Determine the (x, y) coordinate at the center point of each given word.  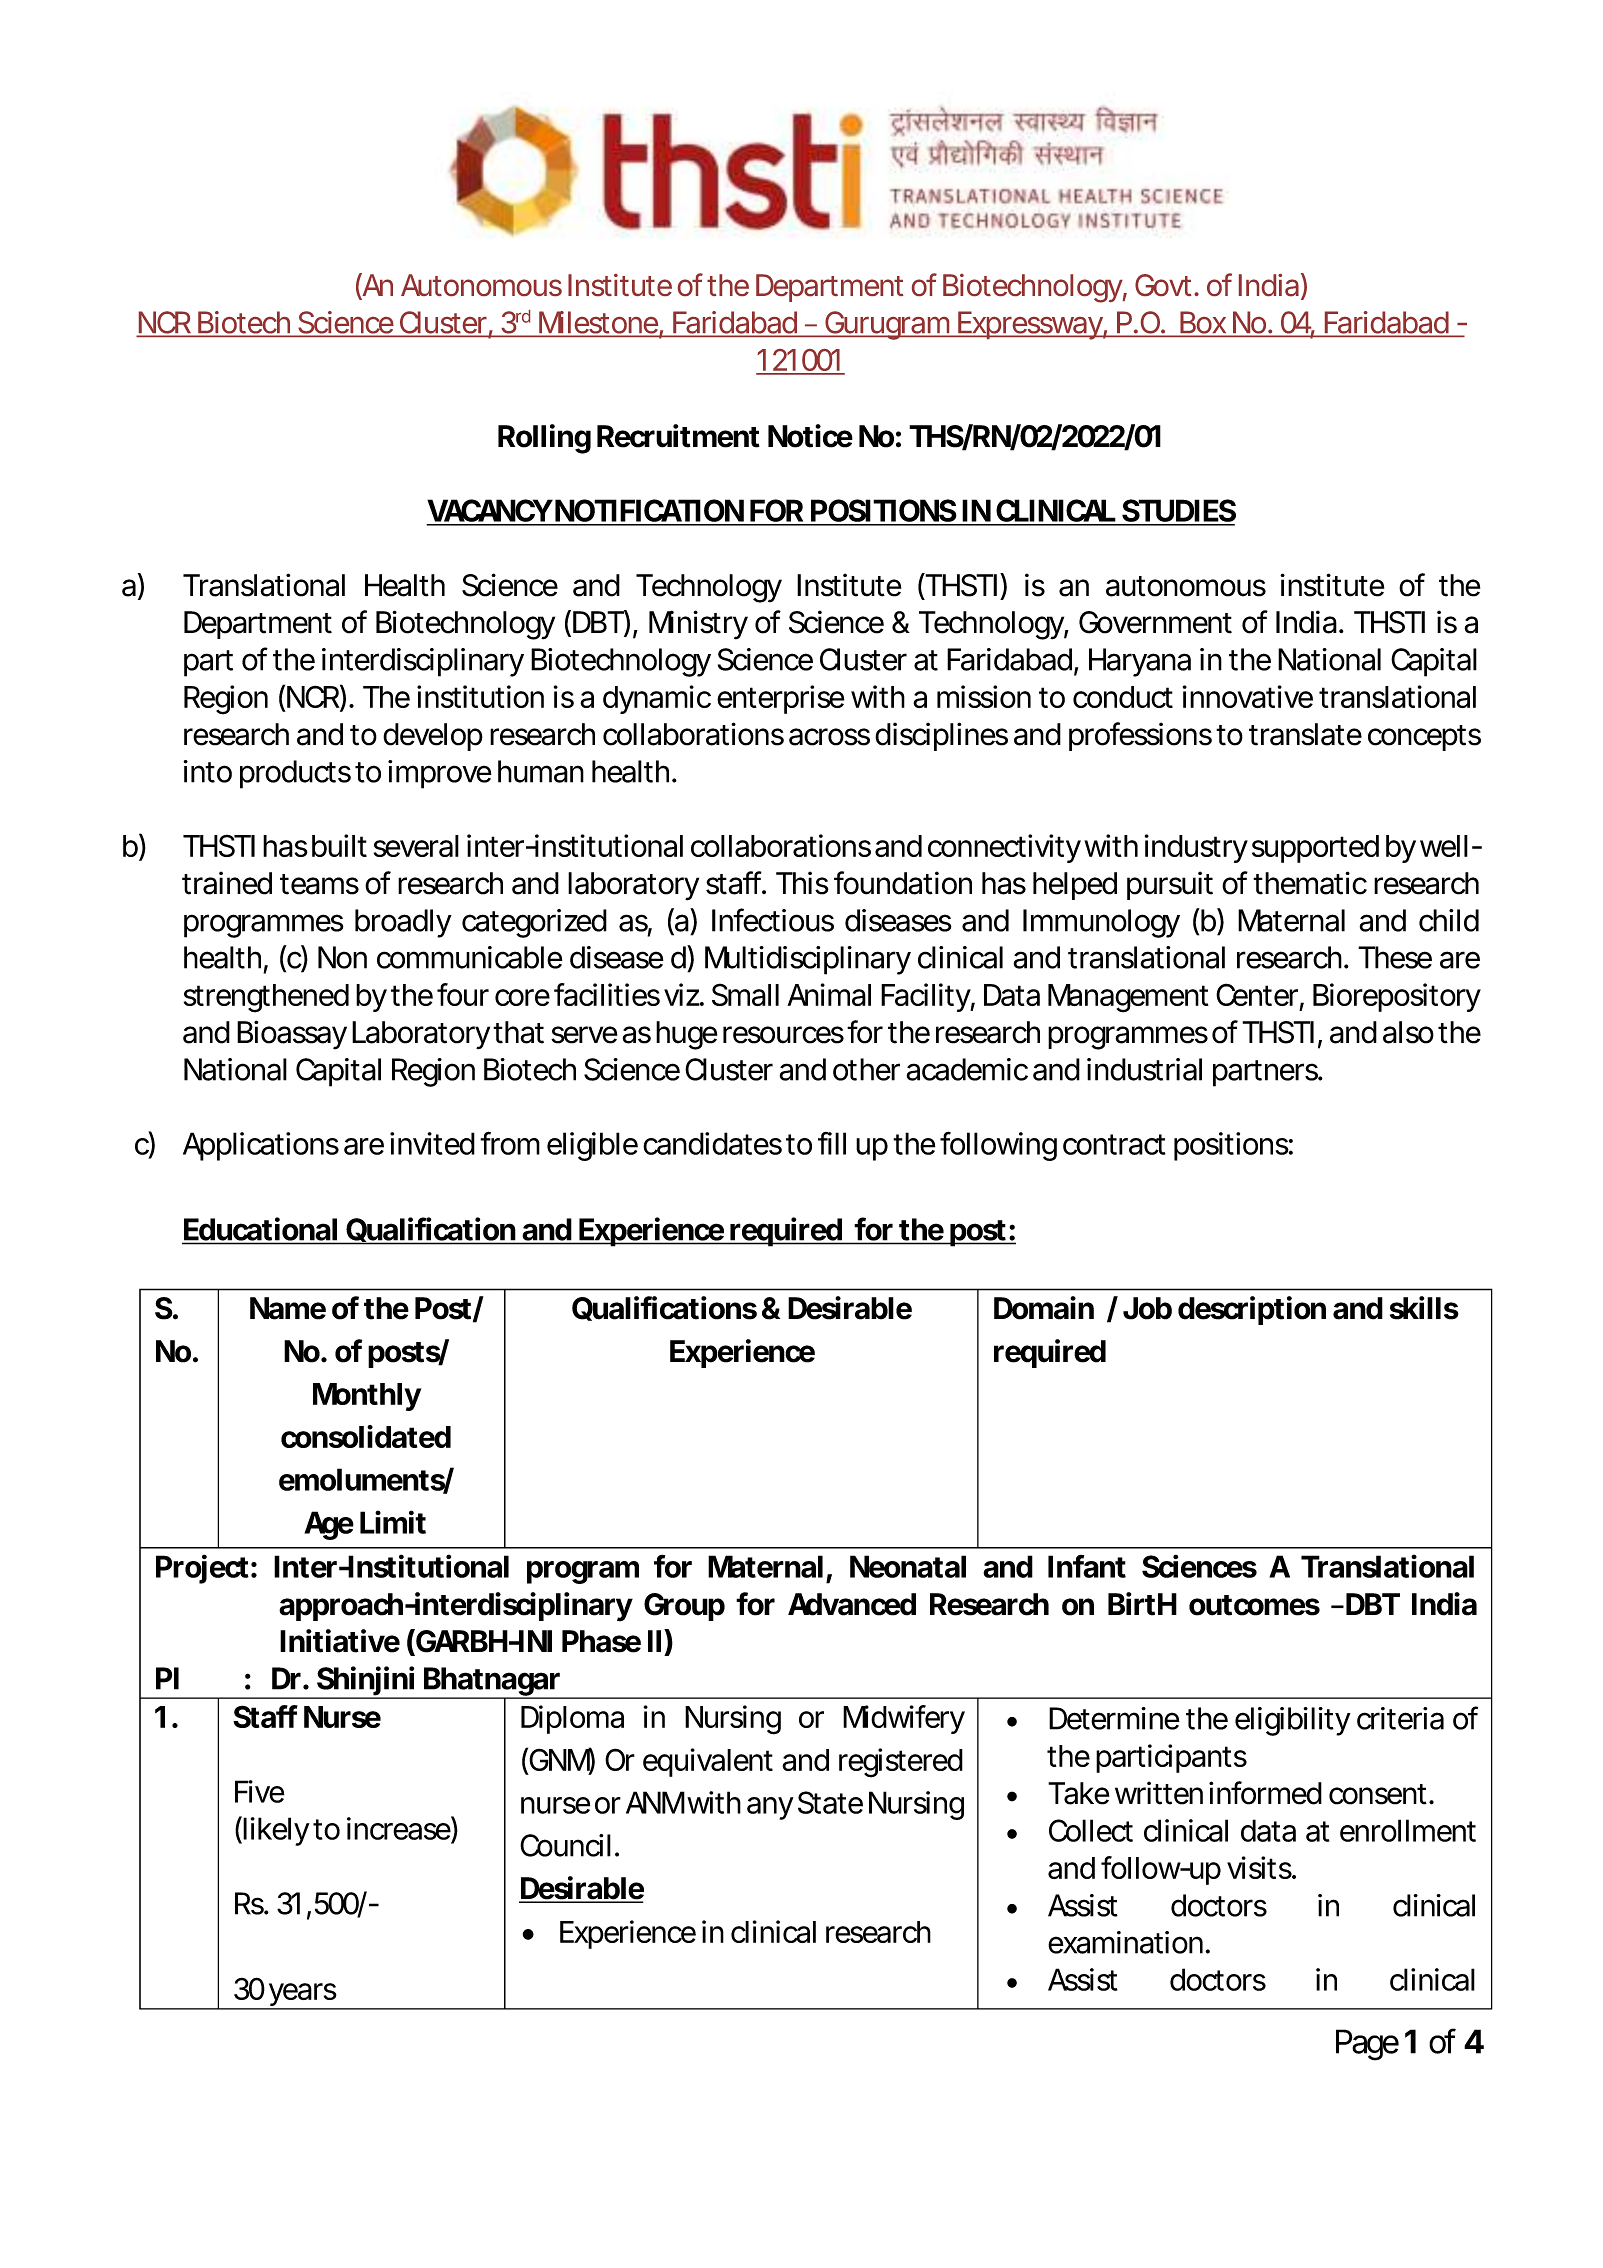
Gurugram (887, 325)
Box (1203, 323)
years (303, 1996)
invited (432, 1143)
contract (1114, 1144)
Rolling (544, 439)
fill (832, 1143)
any (770, 1808)
